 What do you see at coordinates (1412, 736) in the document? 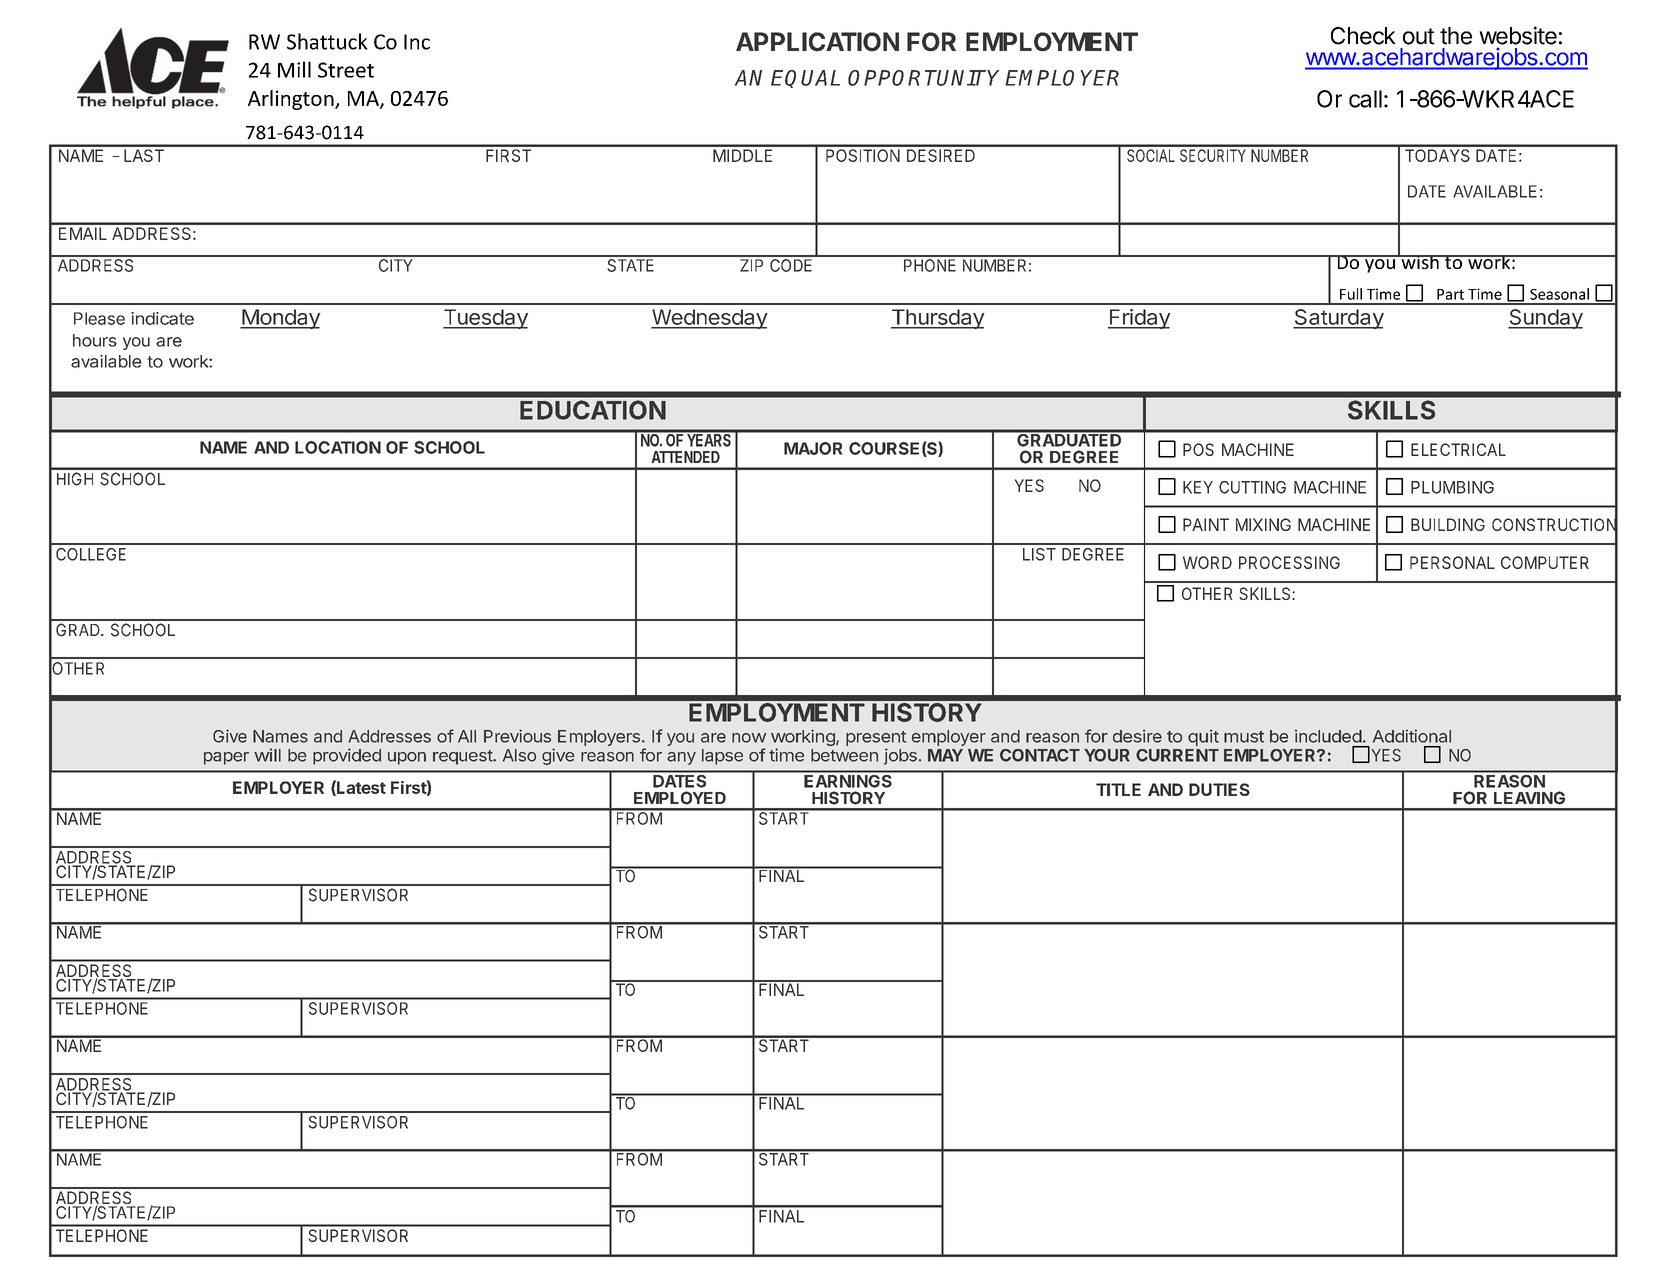
I see `Additional` at bounding box center [1412, 736].
